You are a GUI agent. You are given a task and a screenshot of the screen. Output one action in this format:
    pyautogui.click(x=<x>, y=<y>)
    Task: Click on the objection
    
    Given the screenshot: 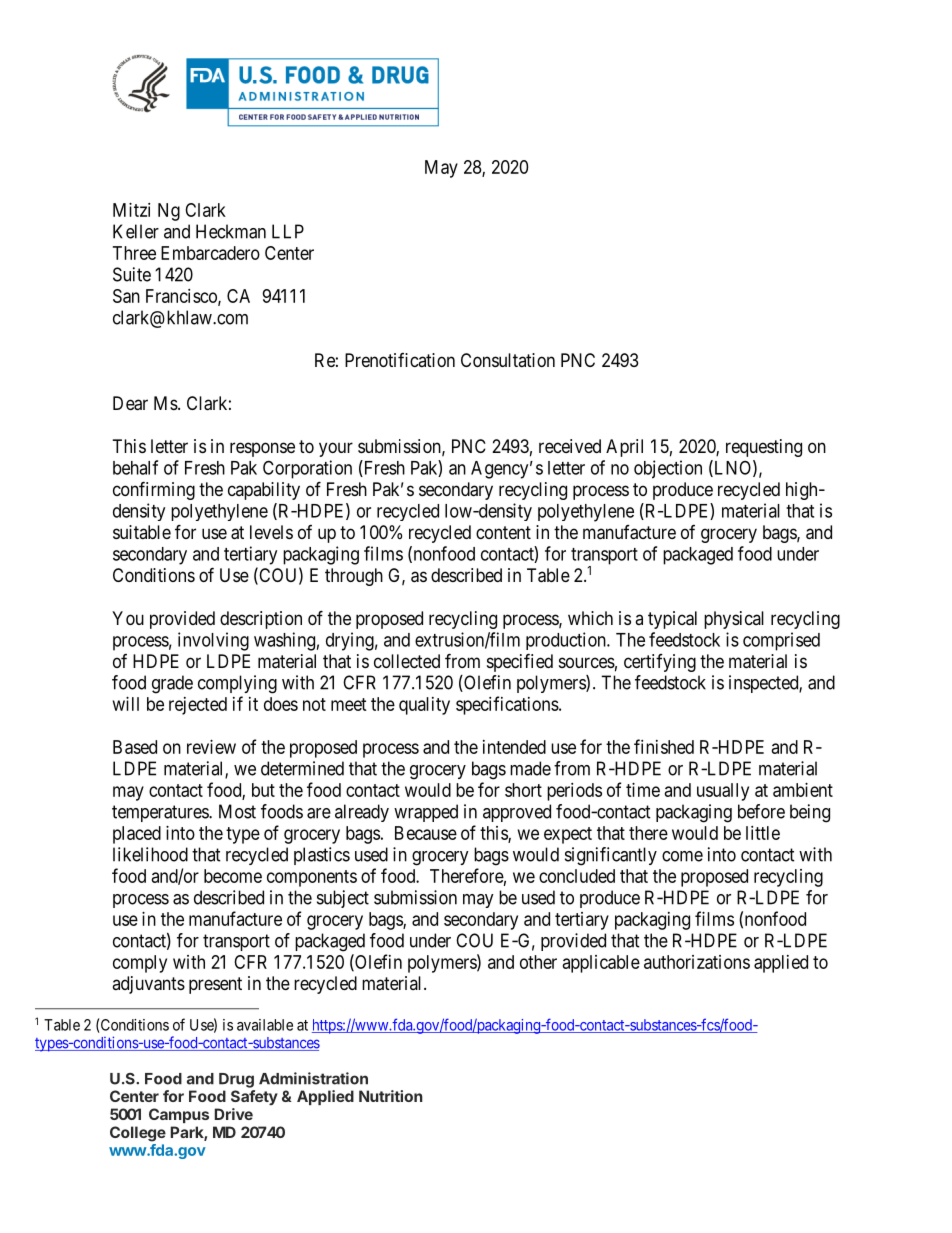 What is the action you would take?
    pyautogui.click(x=668, y=469)
